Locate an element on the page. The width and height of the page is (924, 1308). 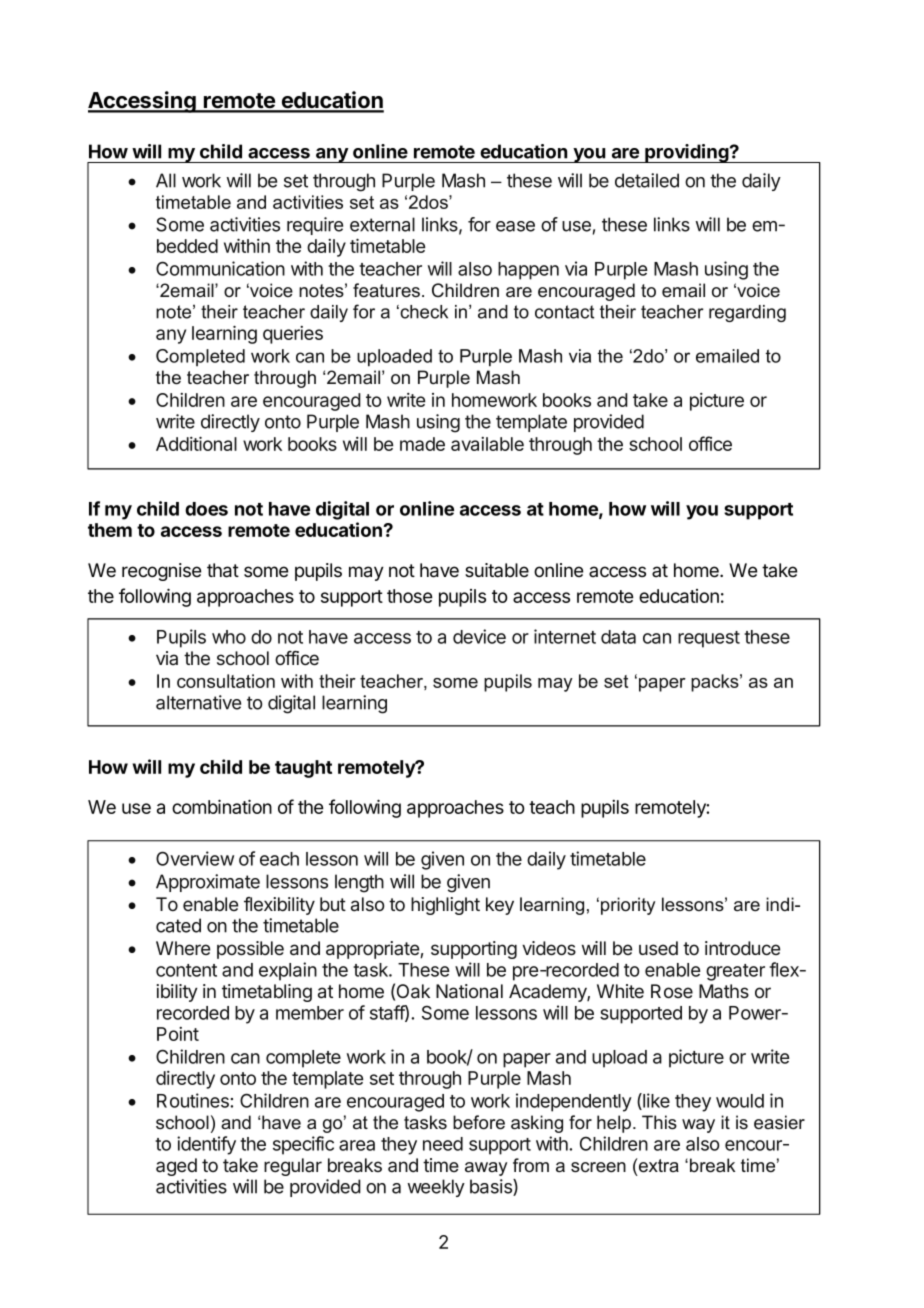
All is located at coordinates (166, 180).
